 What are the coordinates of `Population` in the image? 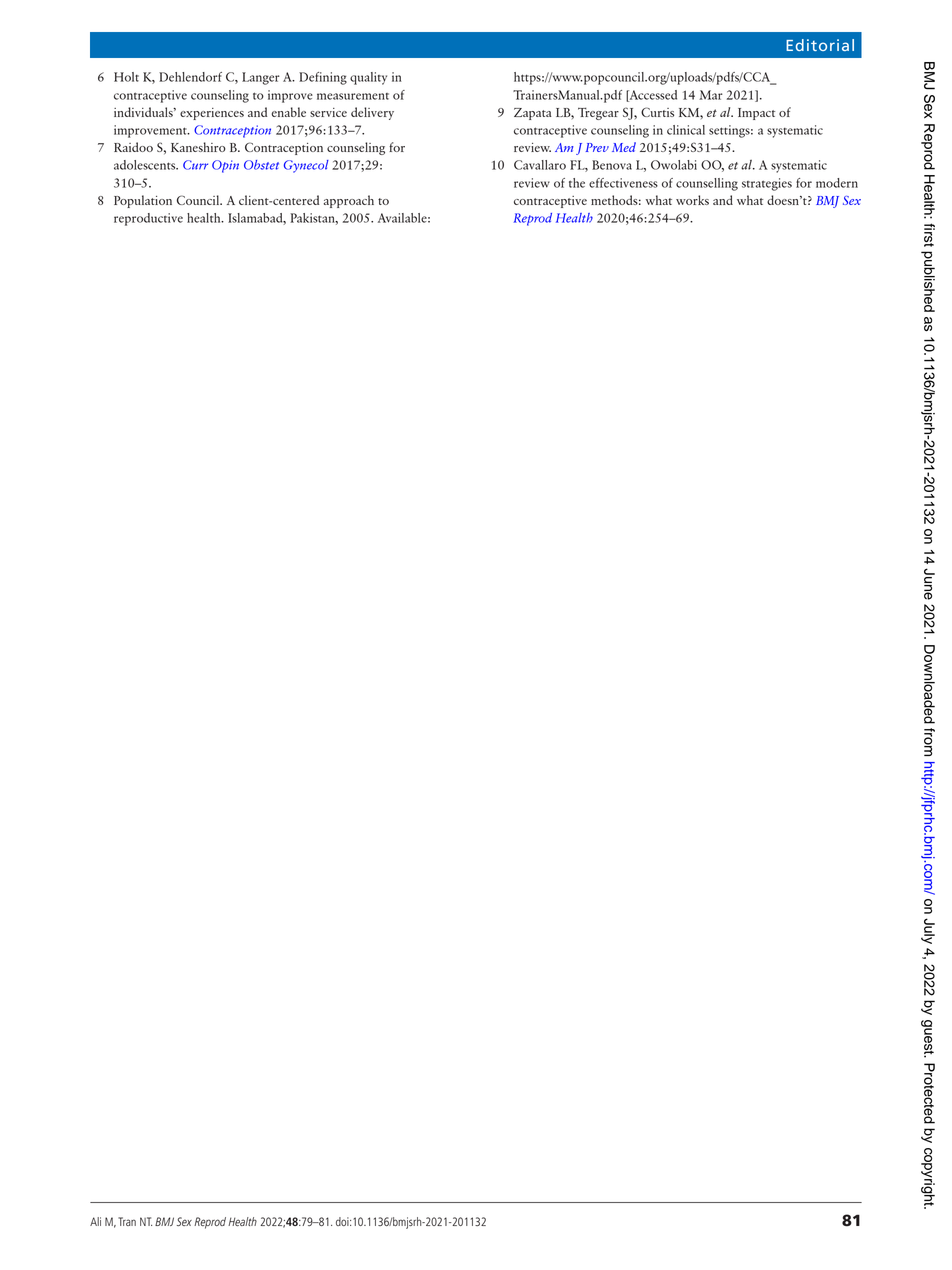 It's located at (143, 201).
